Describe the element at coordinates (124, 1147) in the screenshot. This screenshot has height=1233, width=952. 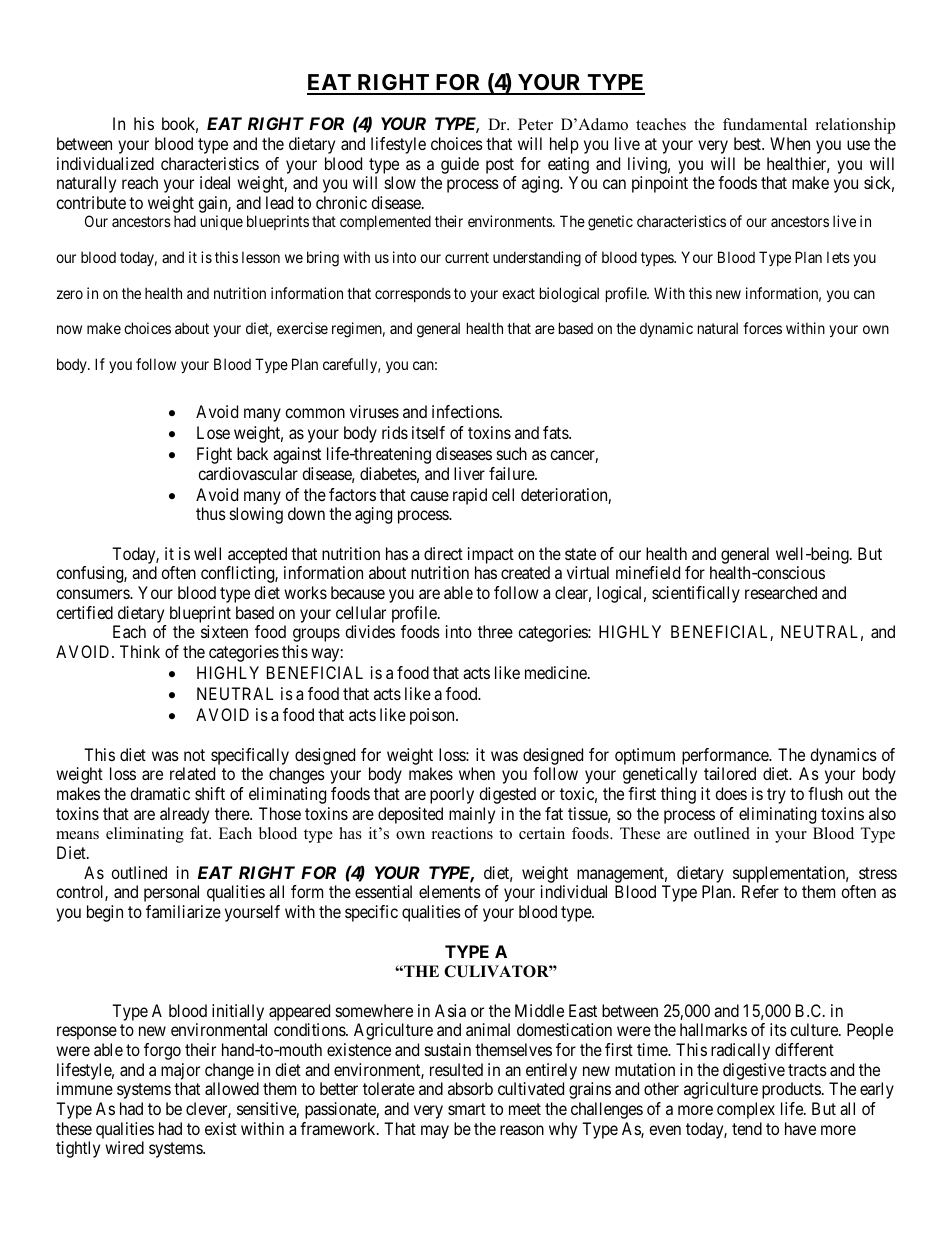
I see `wired` at that location.
